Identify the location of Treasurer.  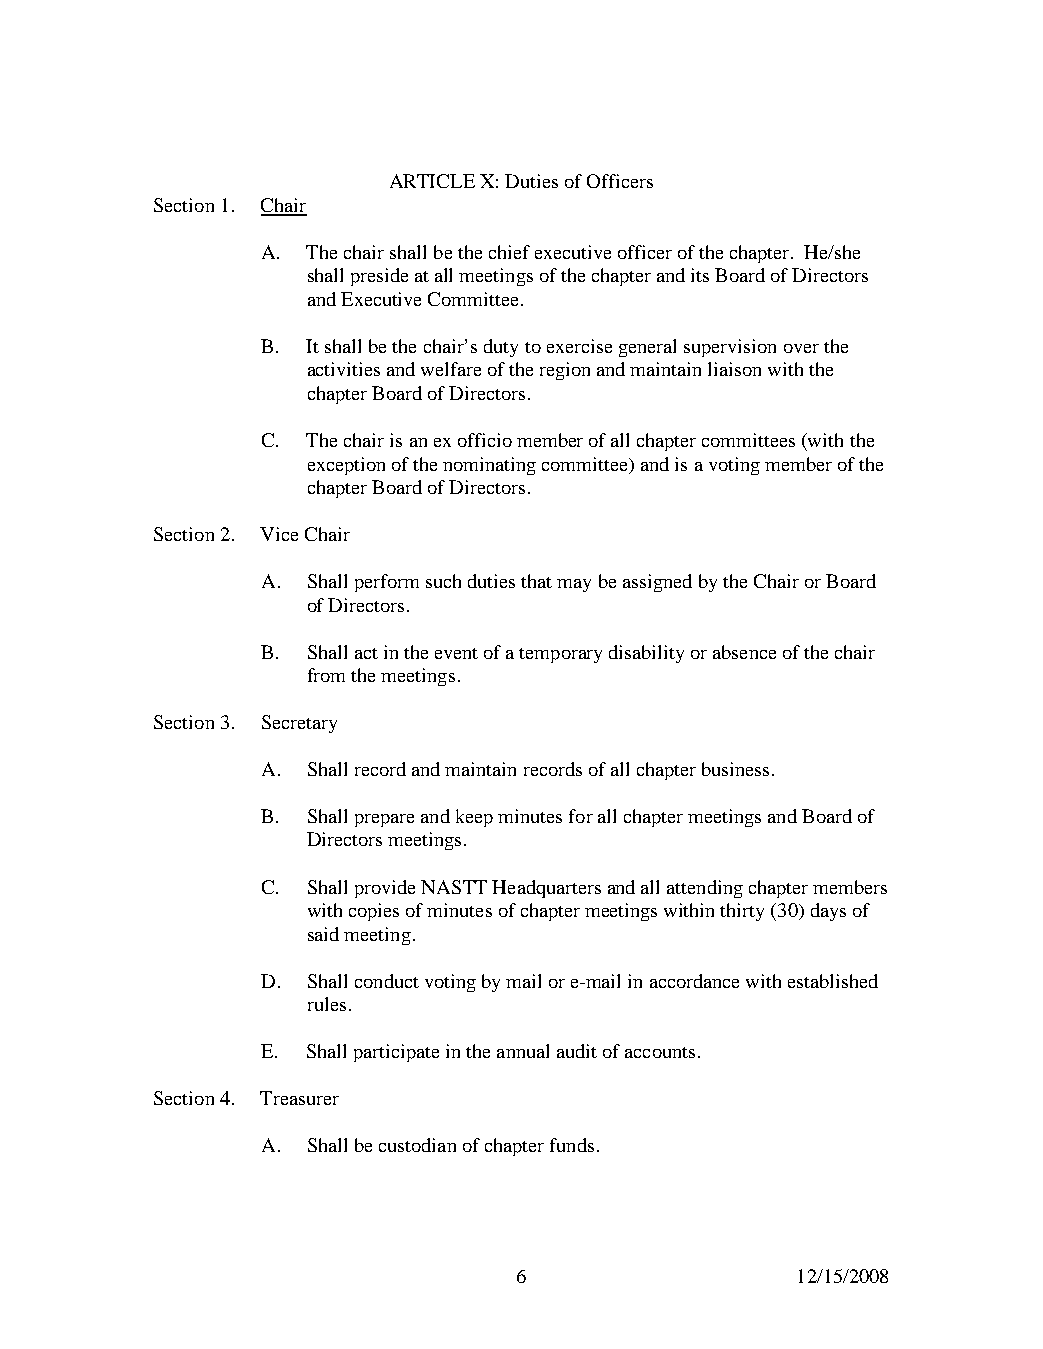
(299, 1098).
